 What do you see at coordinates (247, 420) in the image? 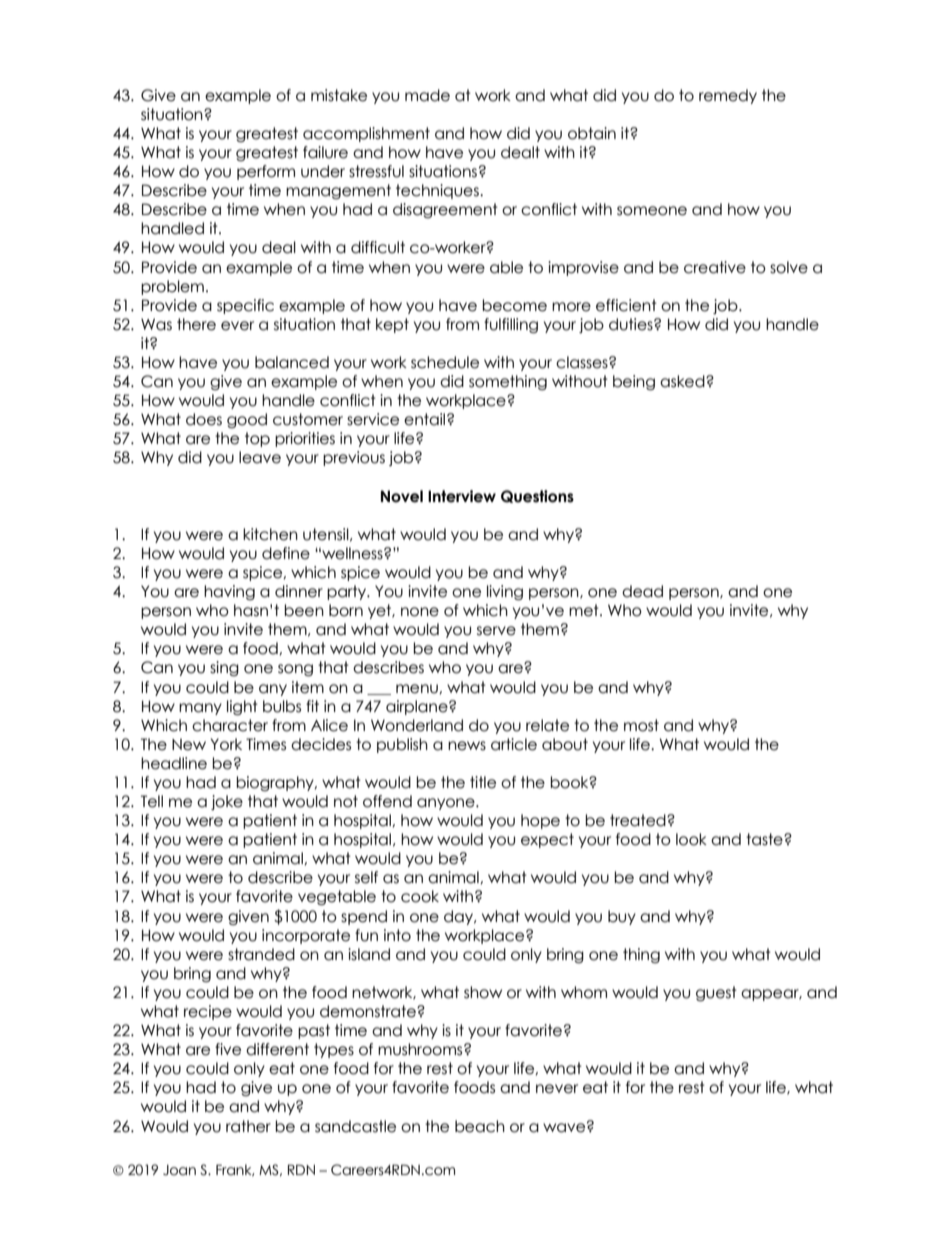
I see `good` at bounding box center [247, 420].
